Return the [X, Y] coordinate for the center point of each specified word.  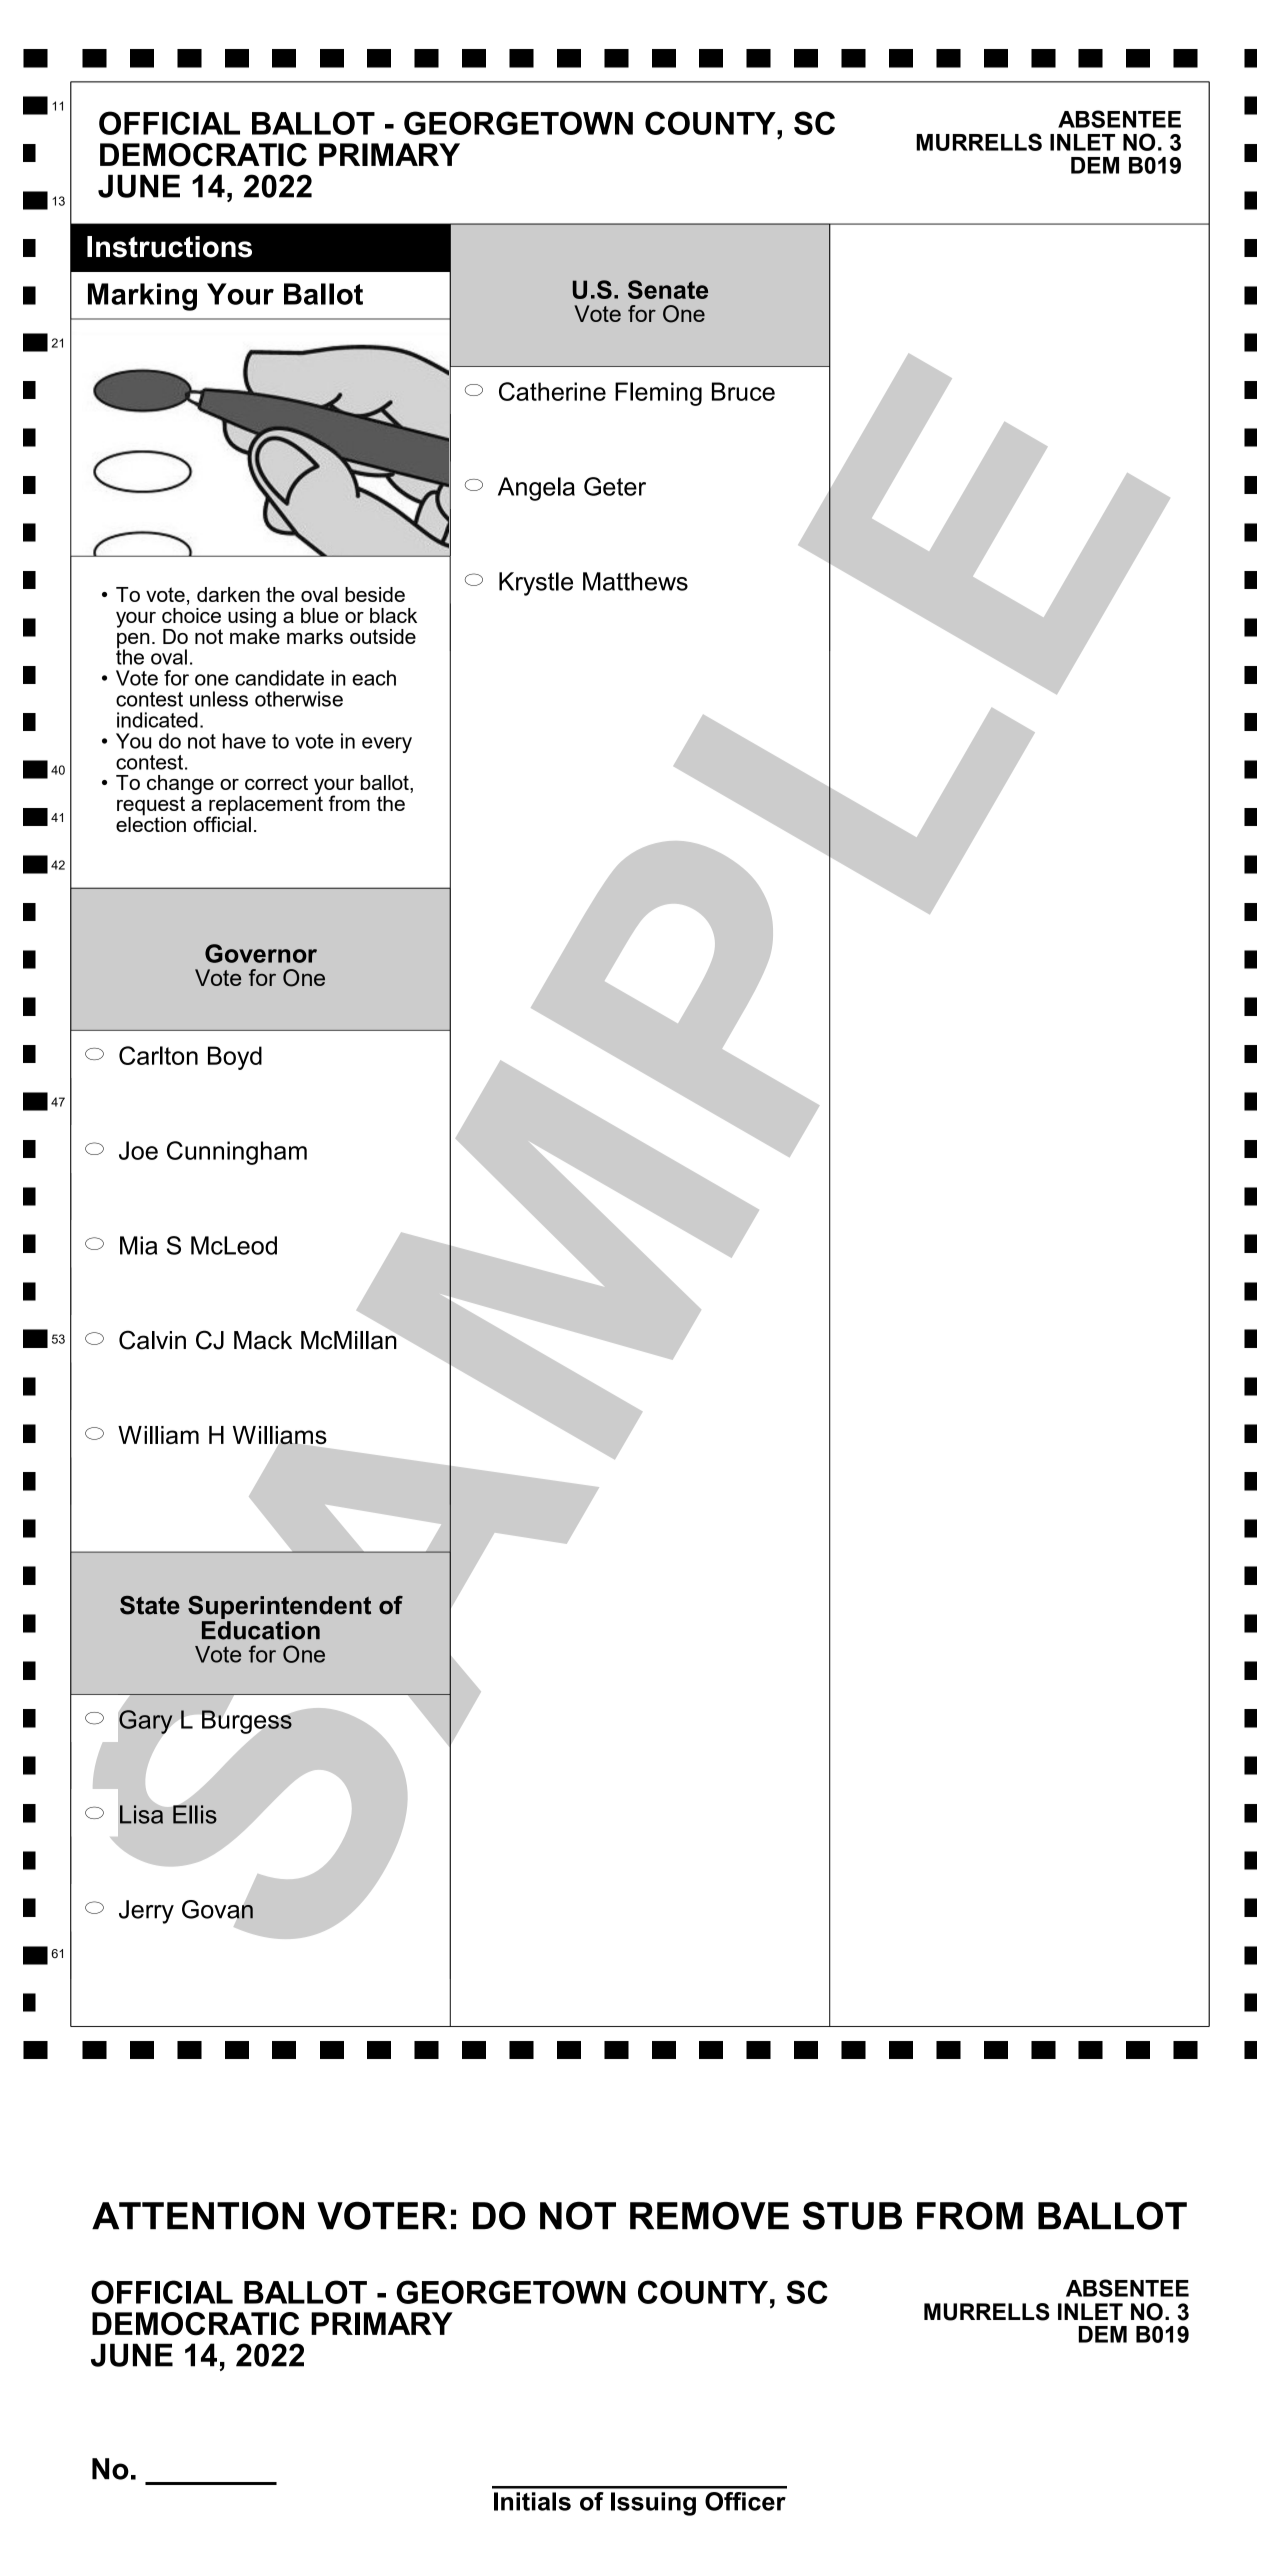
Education [261, 1629]
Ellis [194, 1813]
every [387, 745]
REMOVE [709, 2215]
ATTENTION [198, 2215]
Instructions [169, 247]
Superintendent [279, 1607]
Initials [532, 2501]
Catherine [552, 391]
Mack [263, 1340]
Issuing [653, 2504]
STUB [852, 2215]
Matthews [635, 581]
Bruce [743, 391]
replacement [265, 805]
